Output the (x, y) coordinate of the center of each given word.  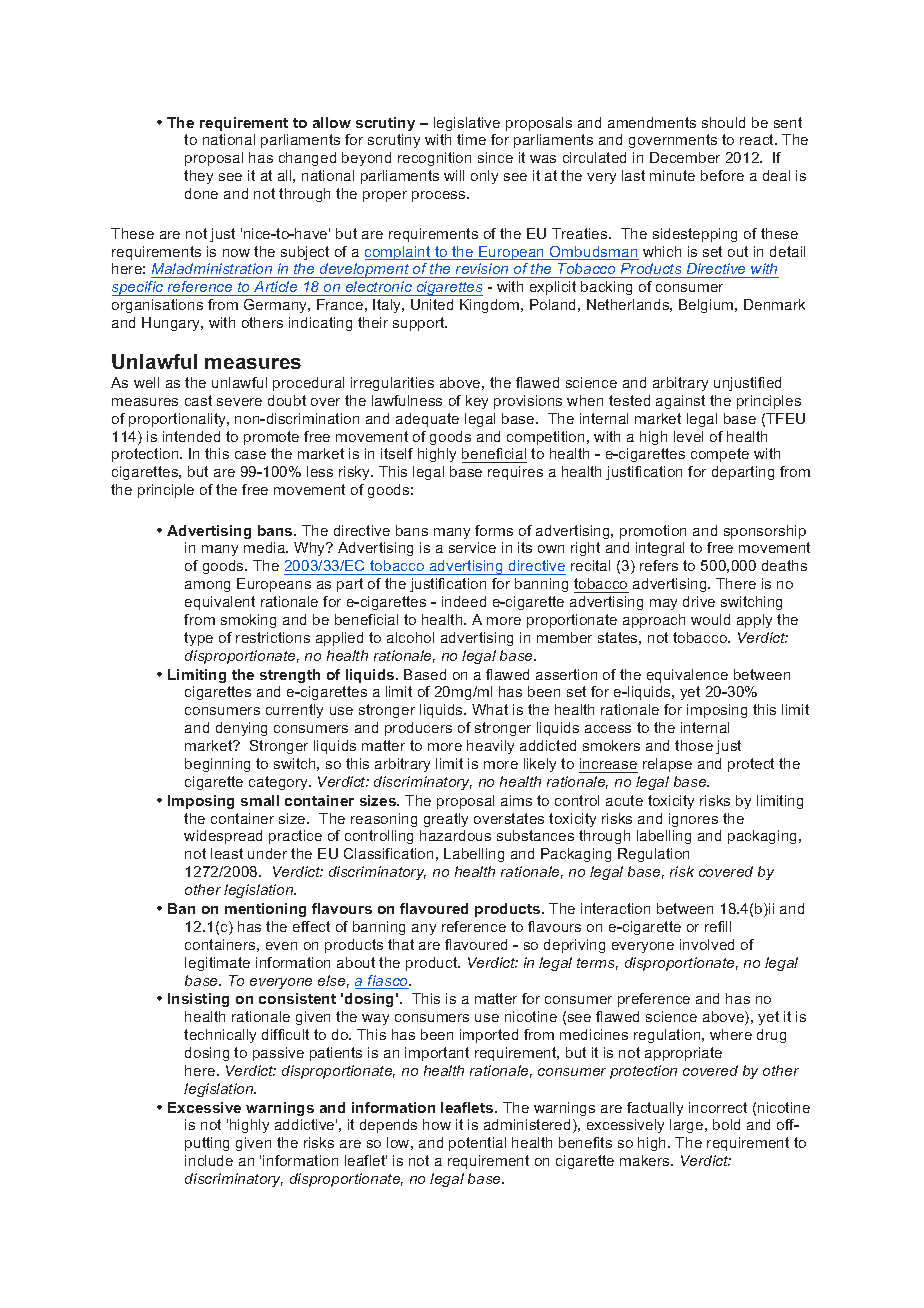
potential (477, 1144)
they (198, 177)
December (685, 157)
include (209, 1160)
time (471, 139)
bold (726, 1124)
